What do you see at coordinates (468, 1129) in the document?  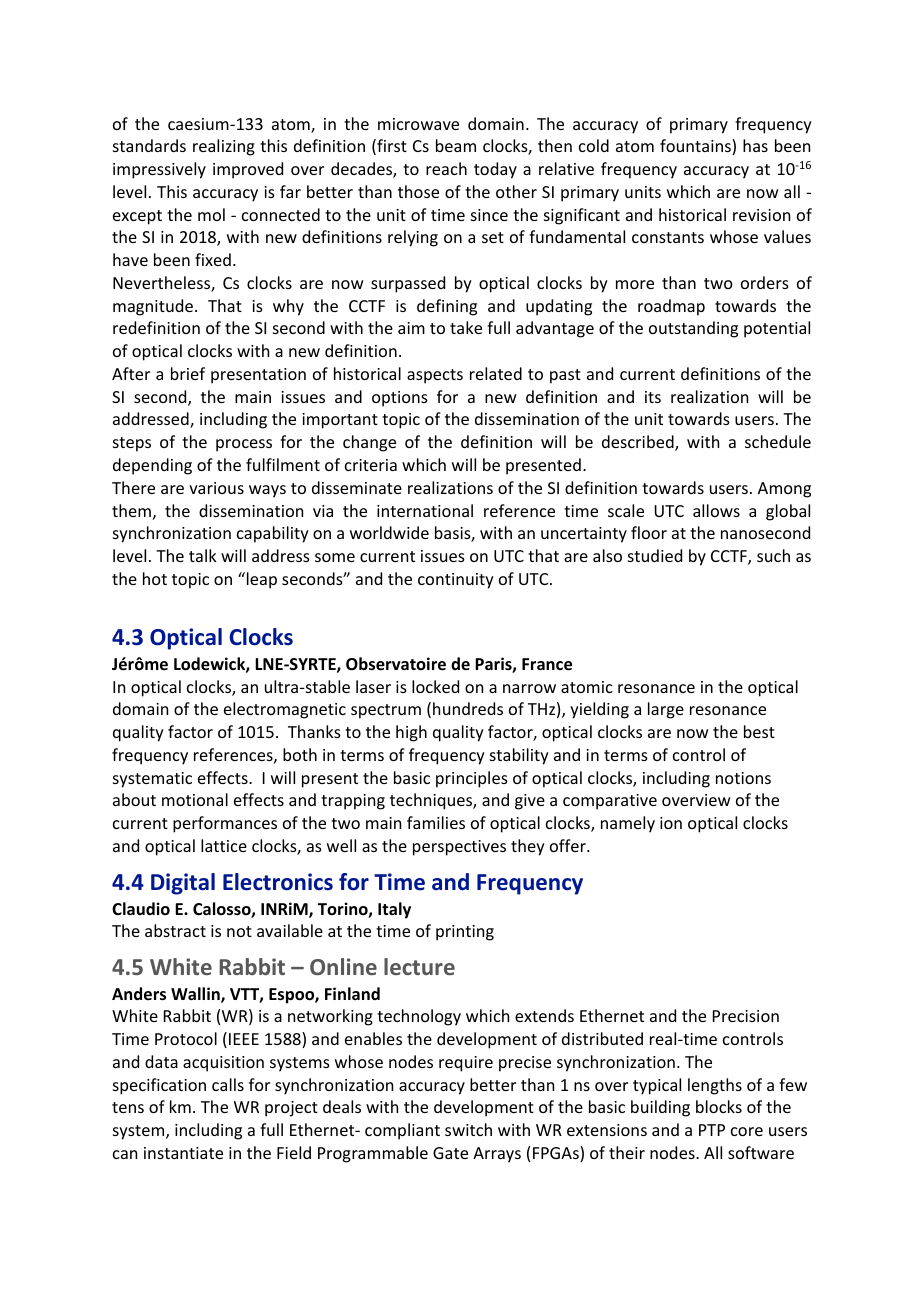 I see `switch` at bounding box center [468, 1129].
